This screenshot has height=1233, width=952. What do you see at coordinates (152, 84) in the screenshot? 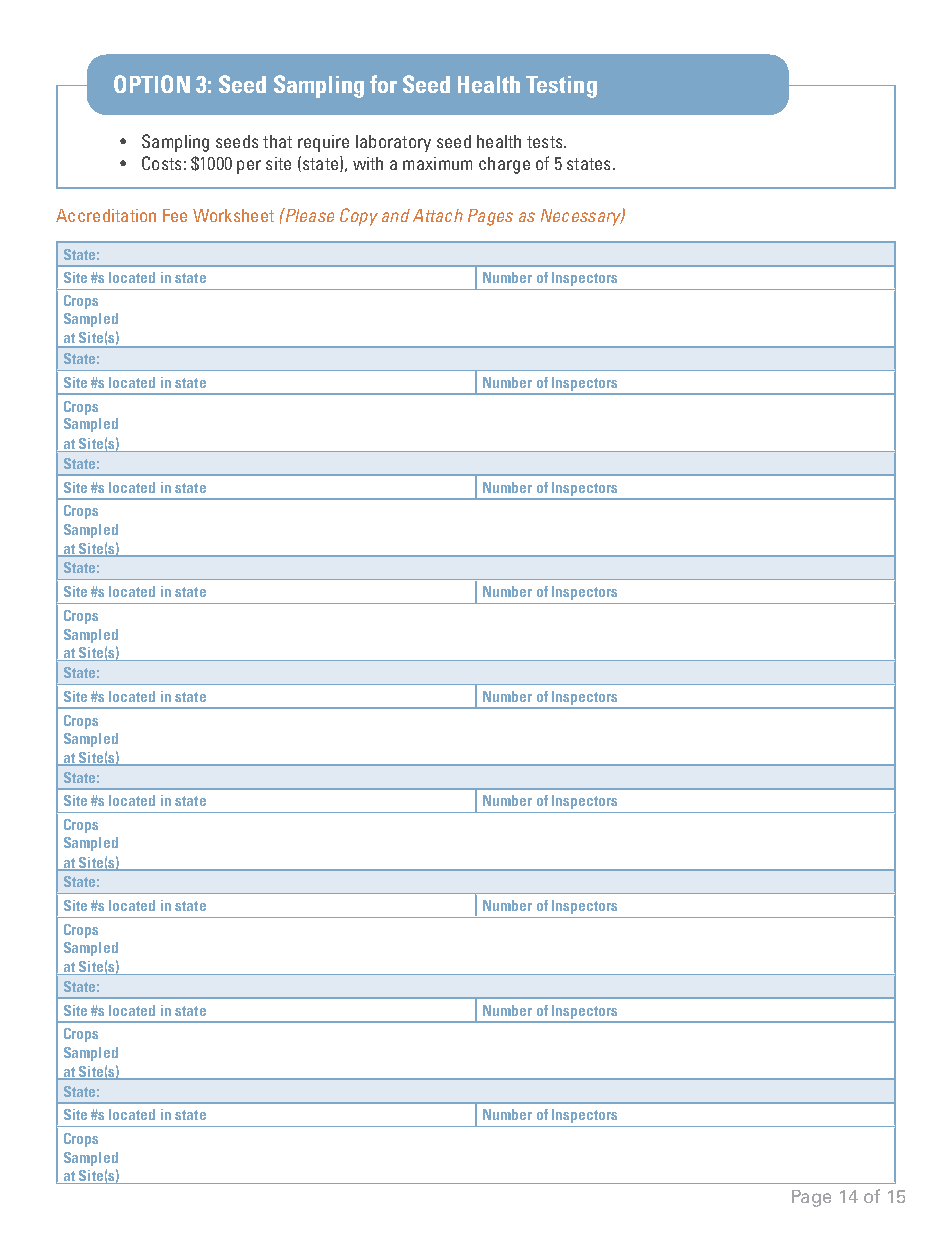
I see `OPTION` at bounding box center [152, 84].
